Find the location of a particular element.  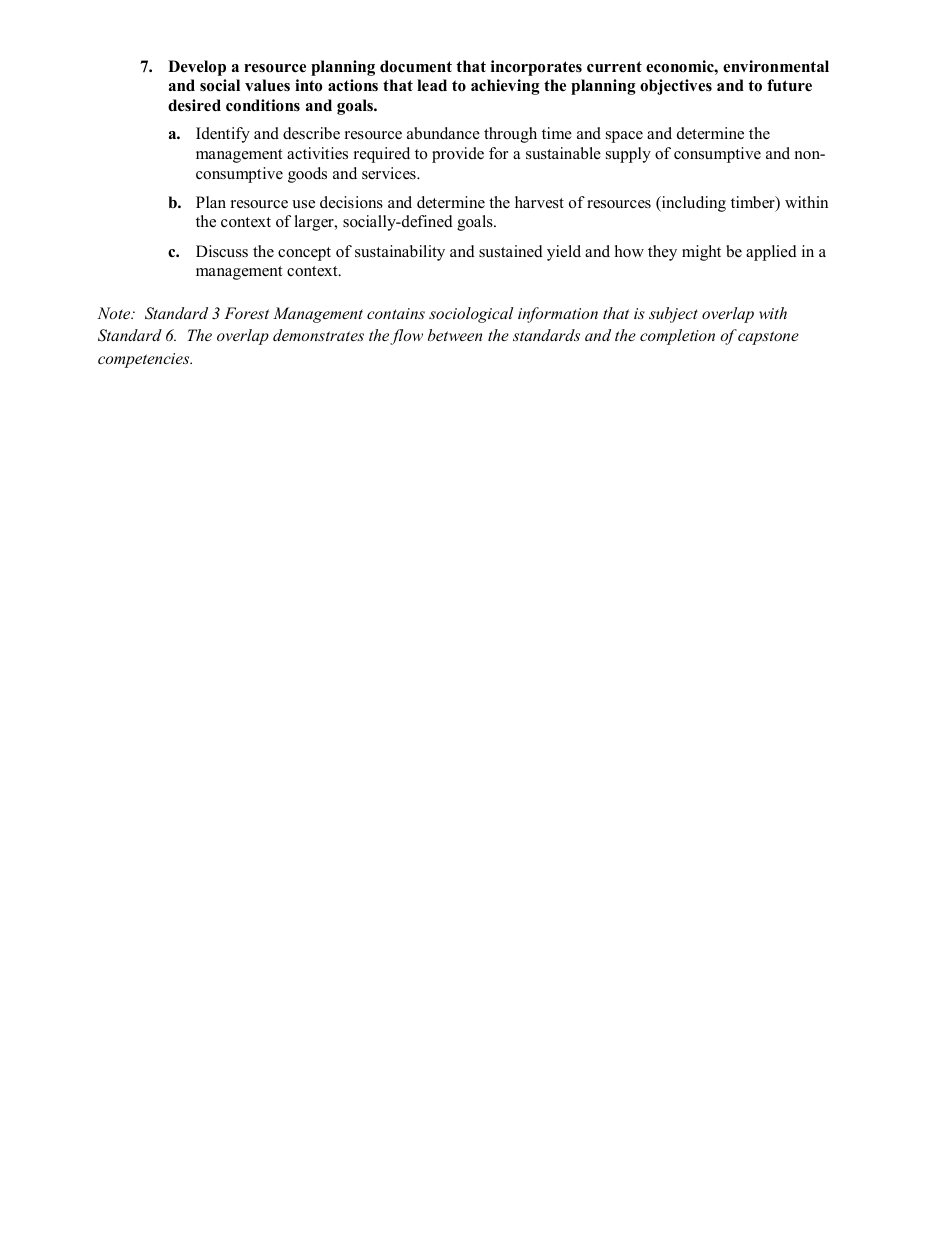

Discuss is located at coordinates (222, 251).
